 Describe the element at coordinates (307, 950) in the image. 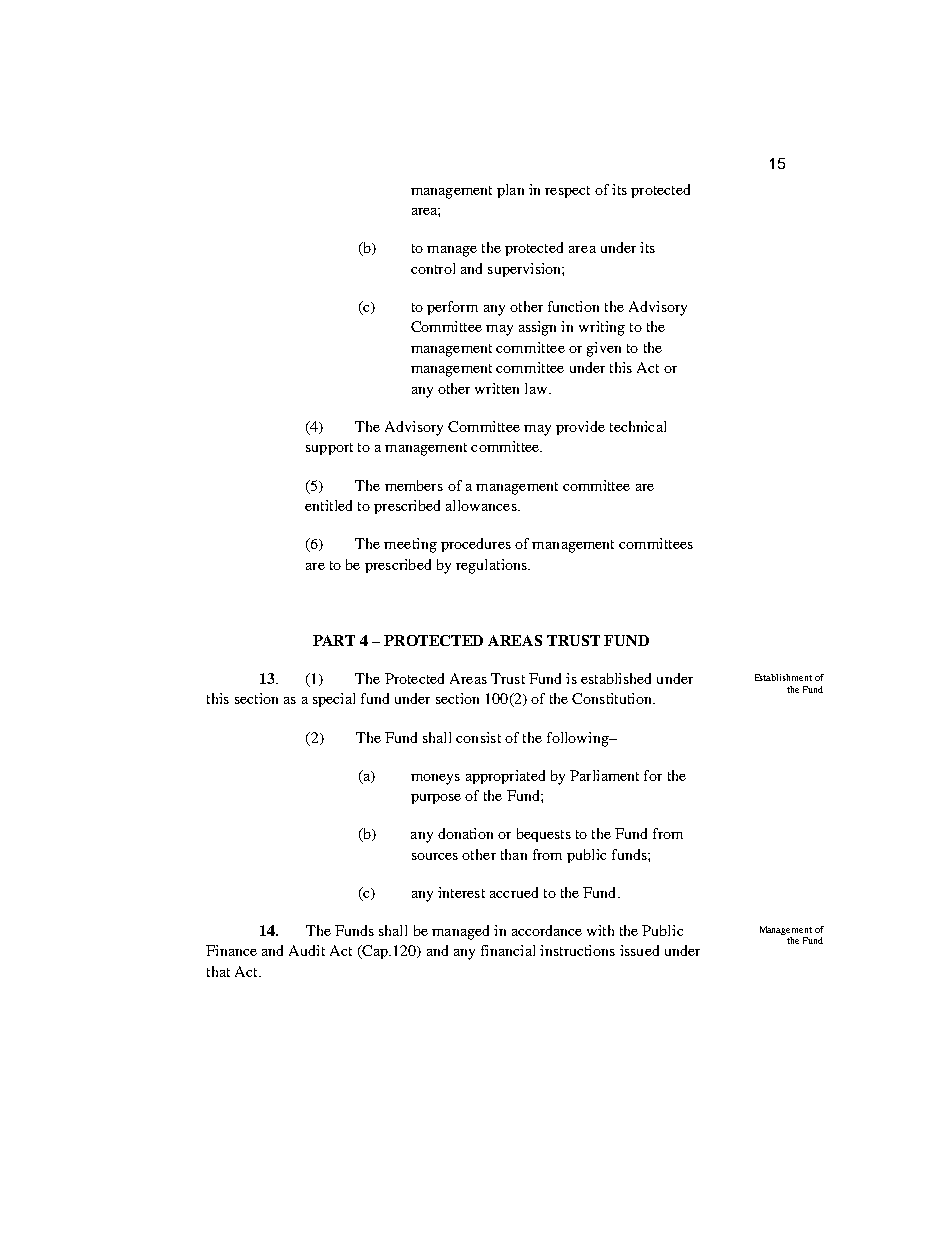

I see `Audit` at that location.
